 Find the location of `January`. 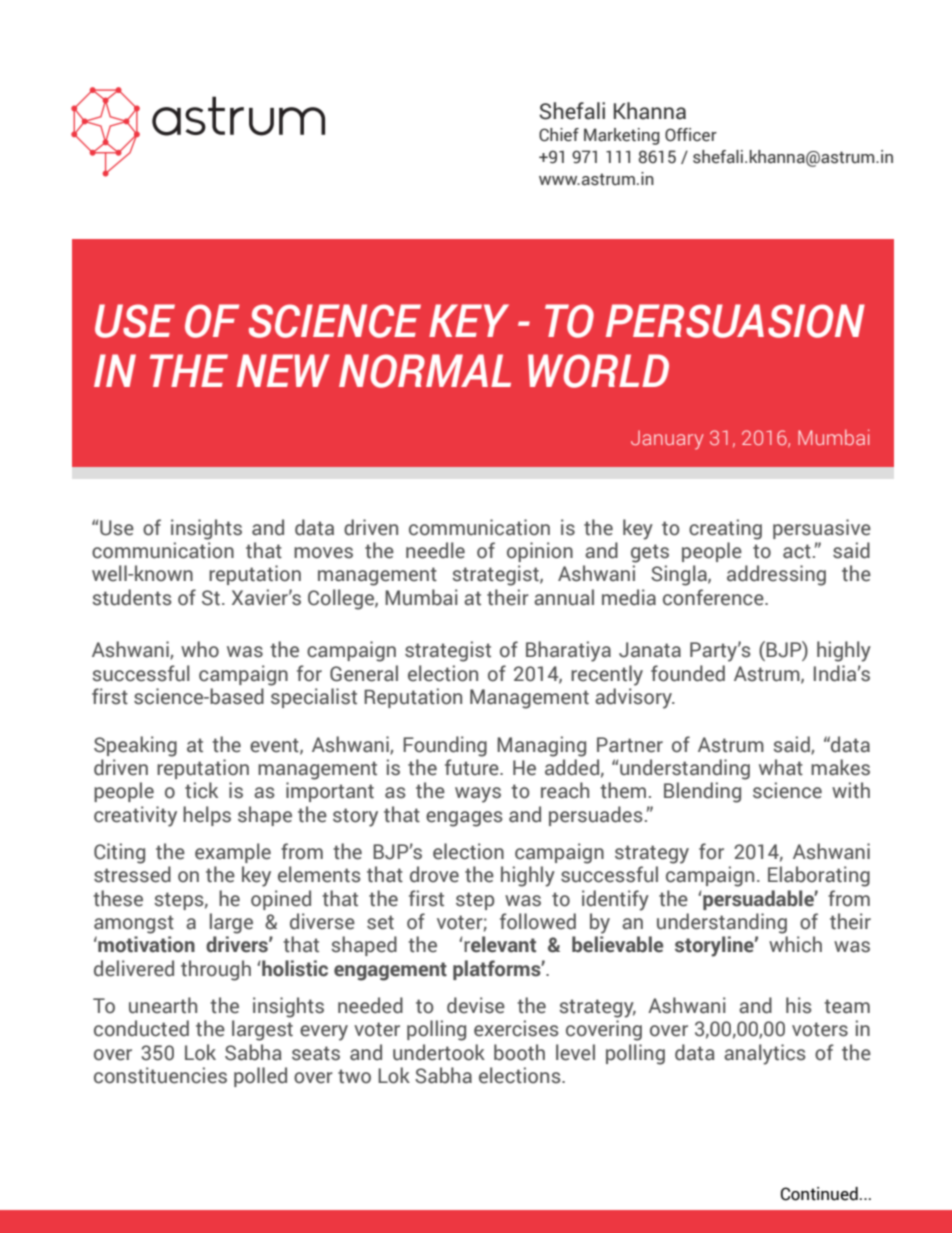

January is located at coordinates (667, 440).
